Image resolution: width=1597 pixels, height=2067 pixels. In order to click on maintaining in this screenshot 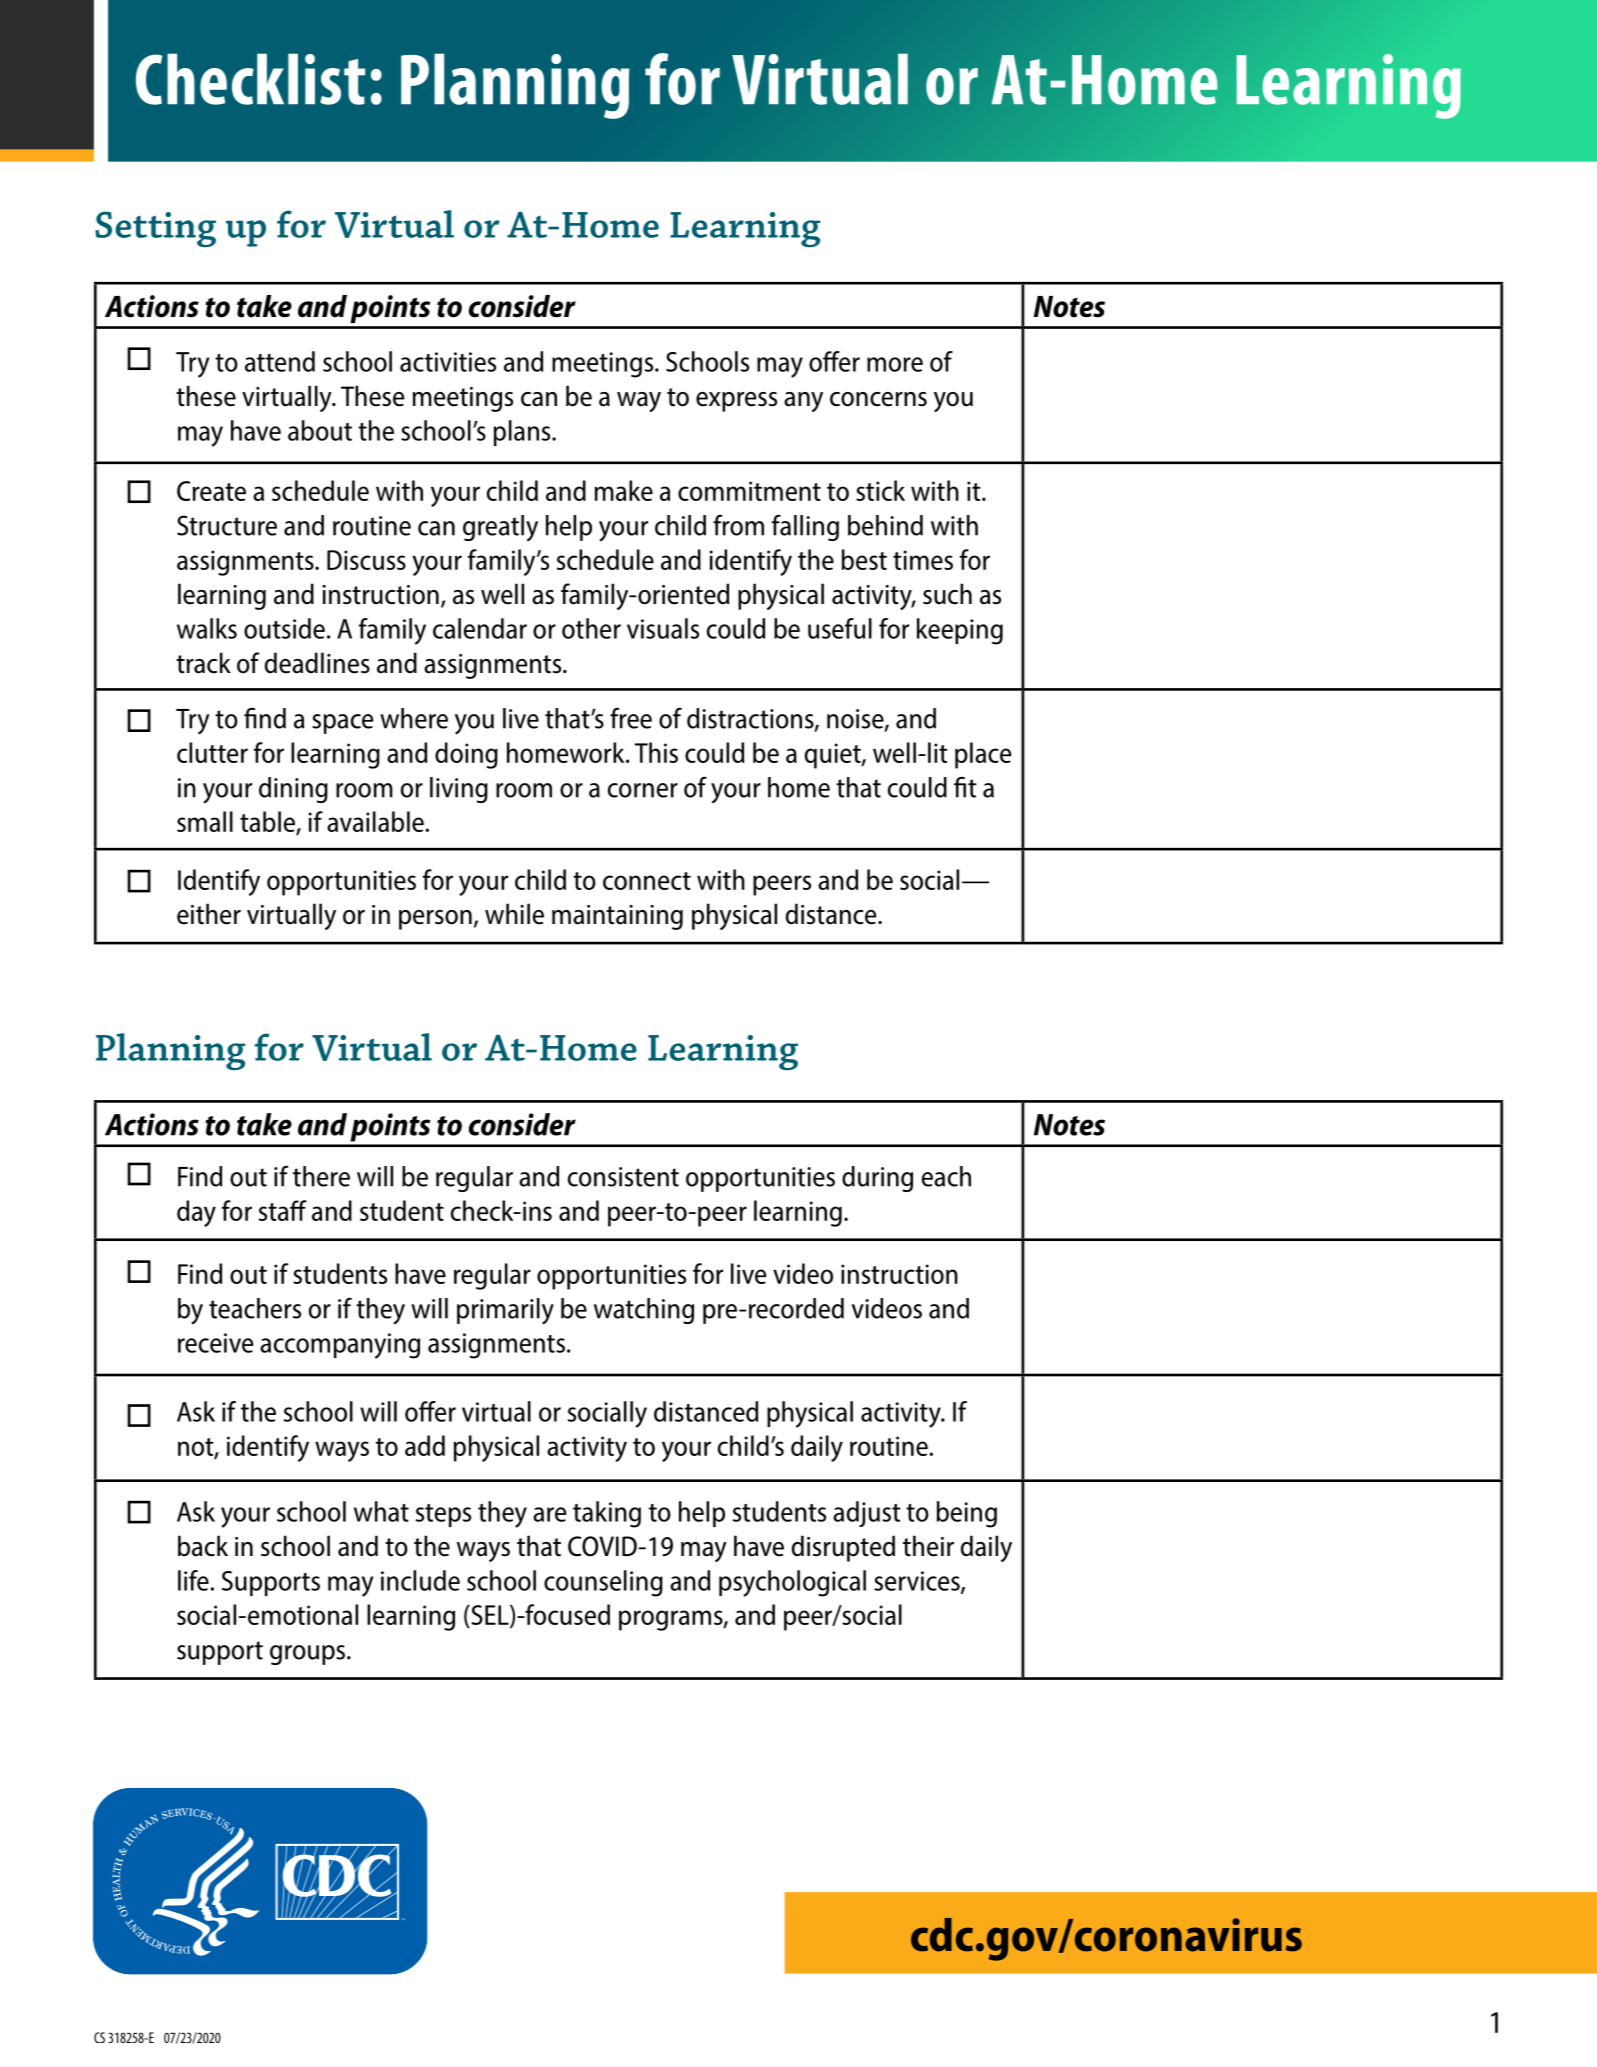, I will do `click(617, 917)`.
